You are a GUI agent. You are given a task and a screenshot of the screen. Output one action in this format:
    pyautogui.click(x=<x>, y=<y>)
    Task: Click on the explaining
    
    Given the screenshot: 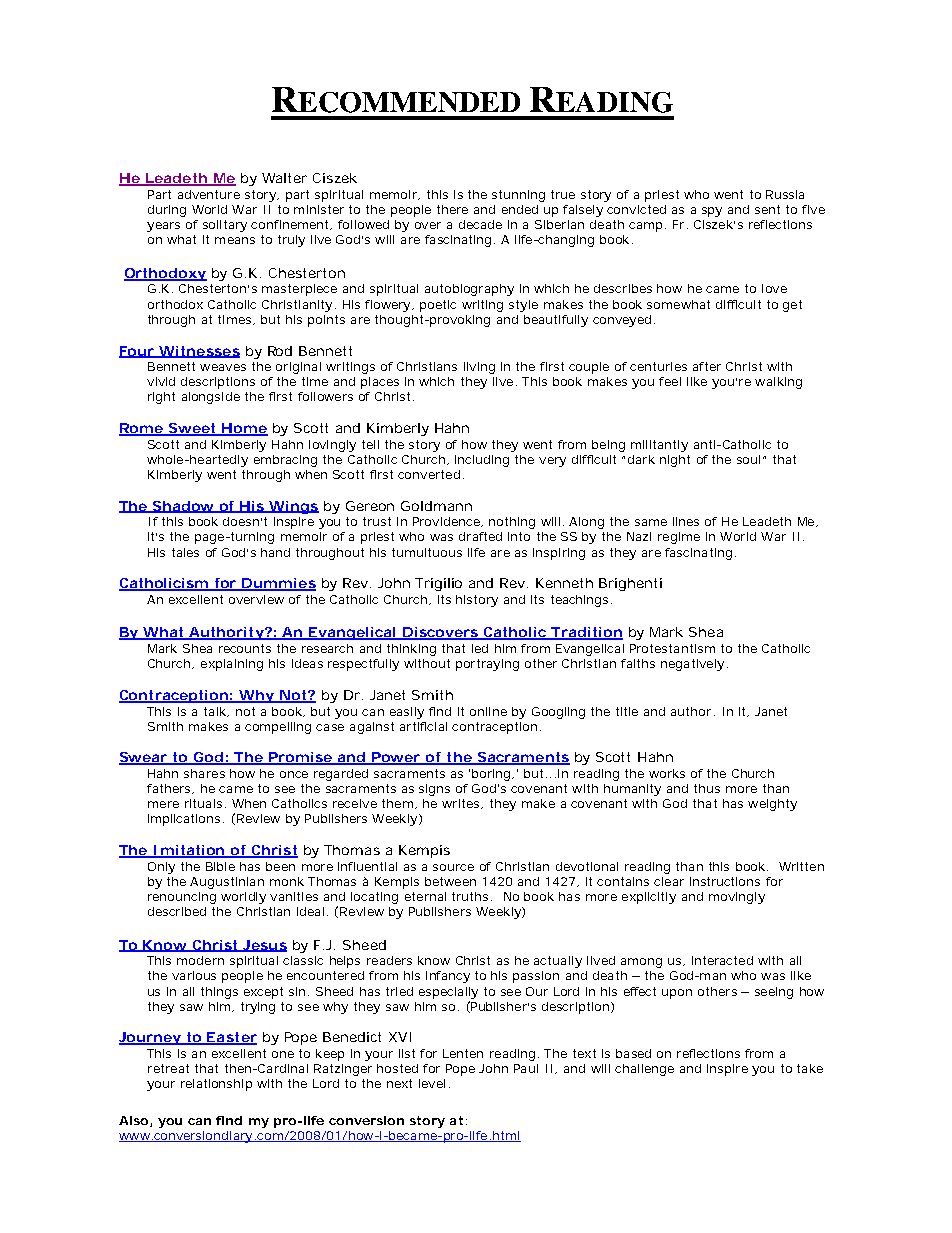 What is the action you would take?
    pyautogui.click(x=232, y=665)
